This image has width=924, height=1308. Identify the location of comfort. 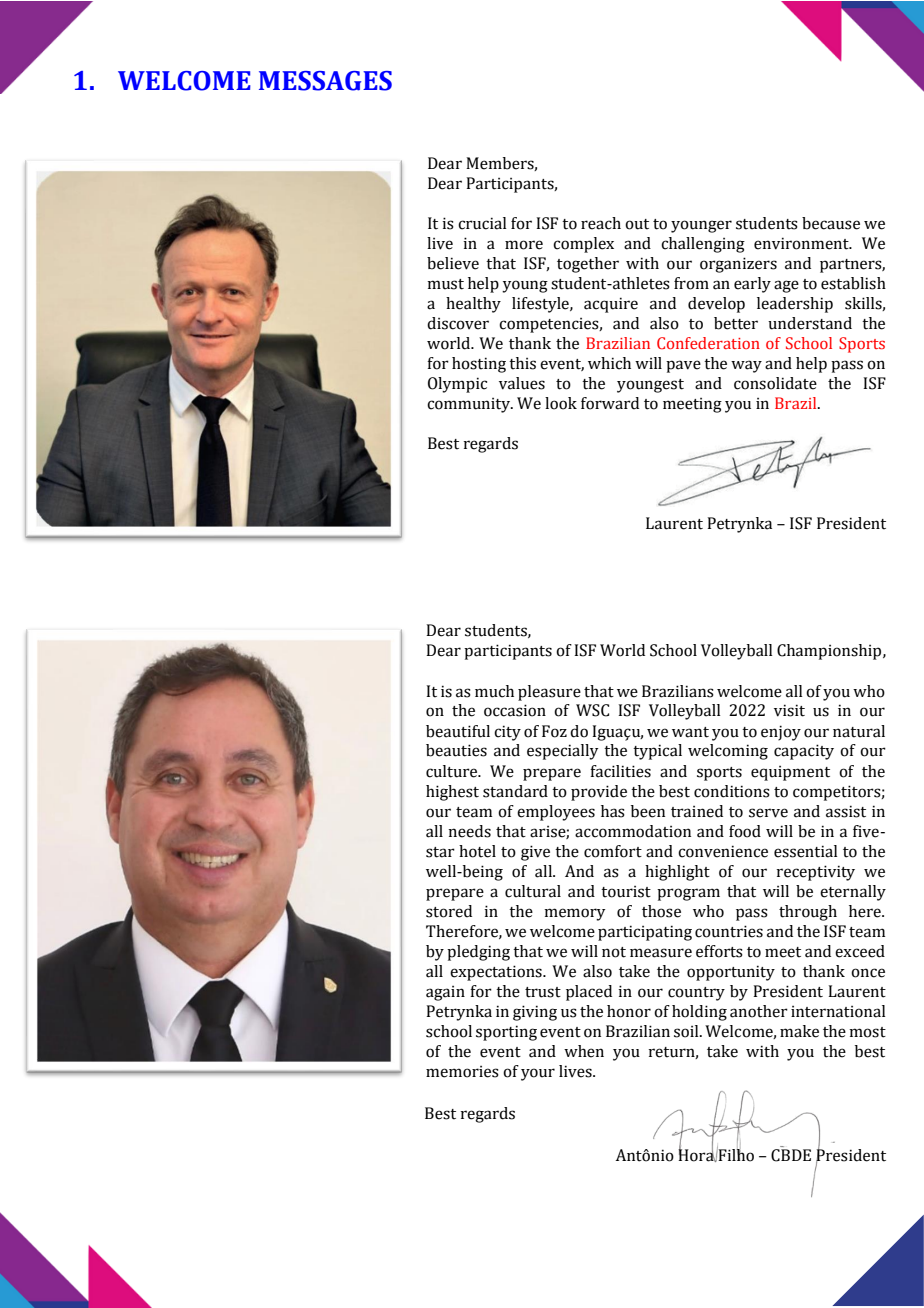
(613, 851).
